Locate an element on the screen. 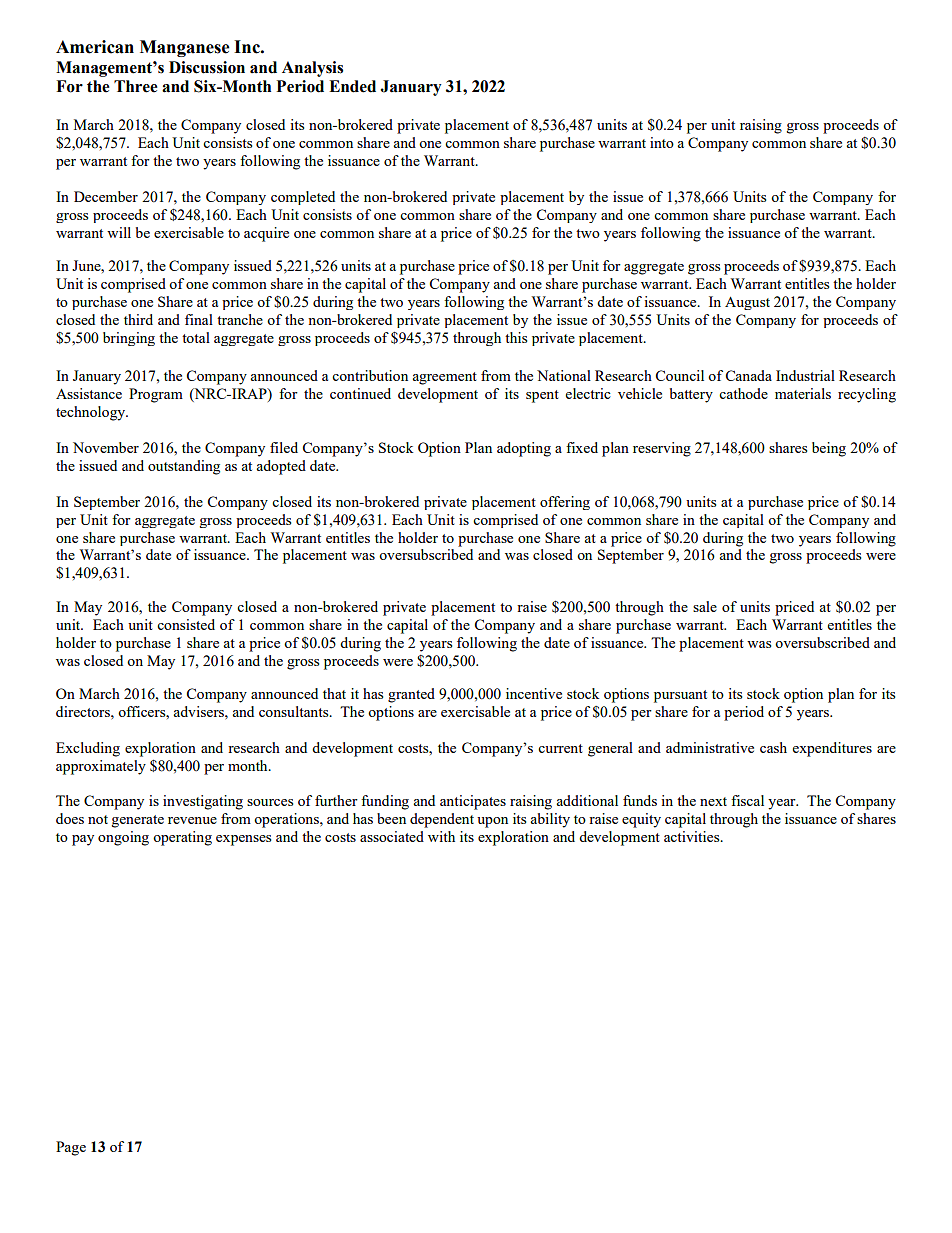 The image size is (952, 1233). total is located at coordinates (196, 337).
